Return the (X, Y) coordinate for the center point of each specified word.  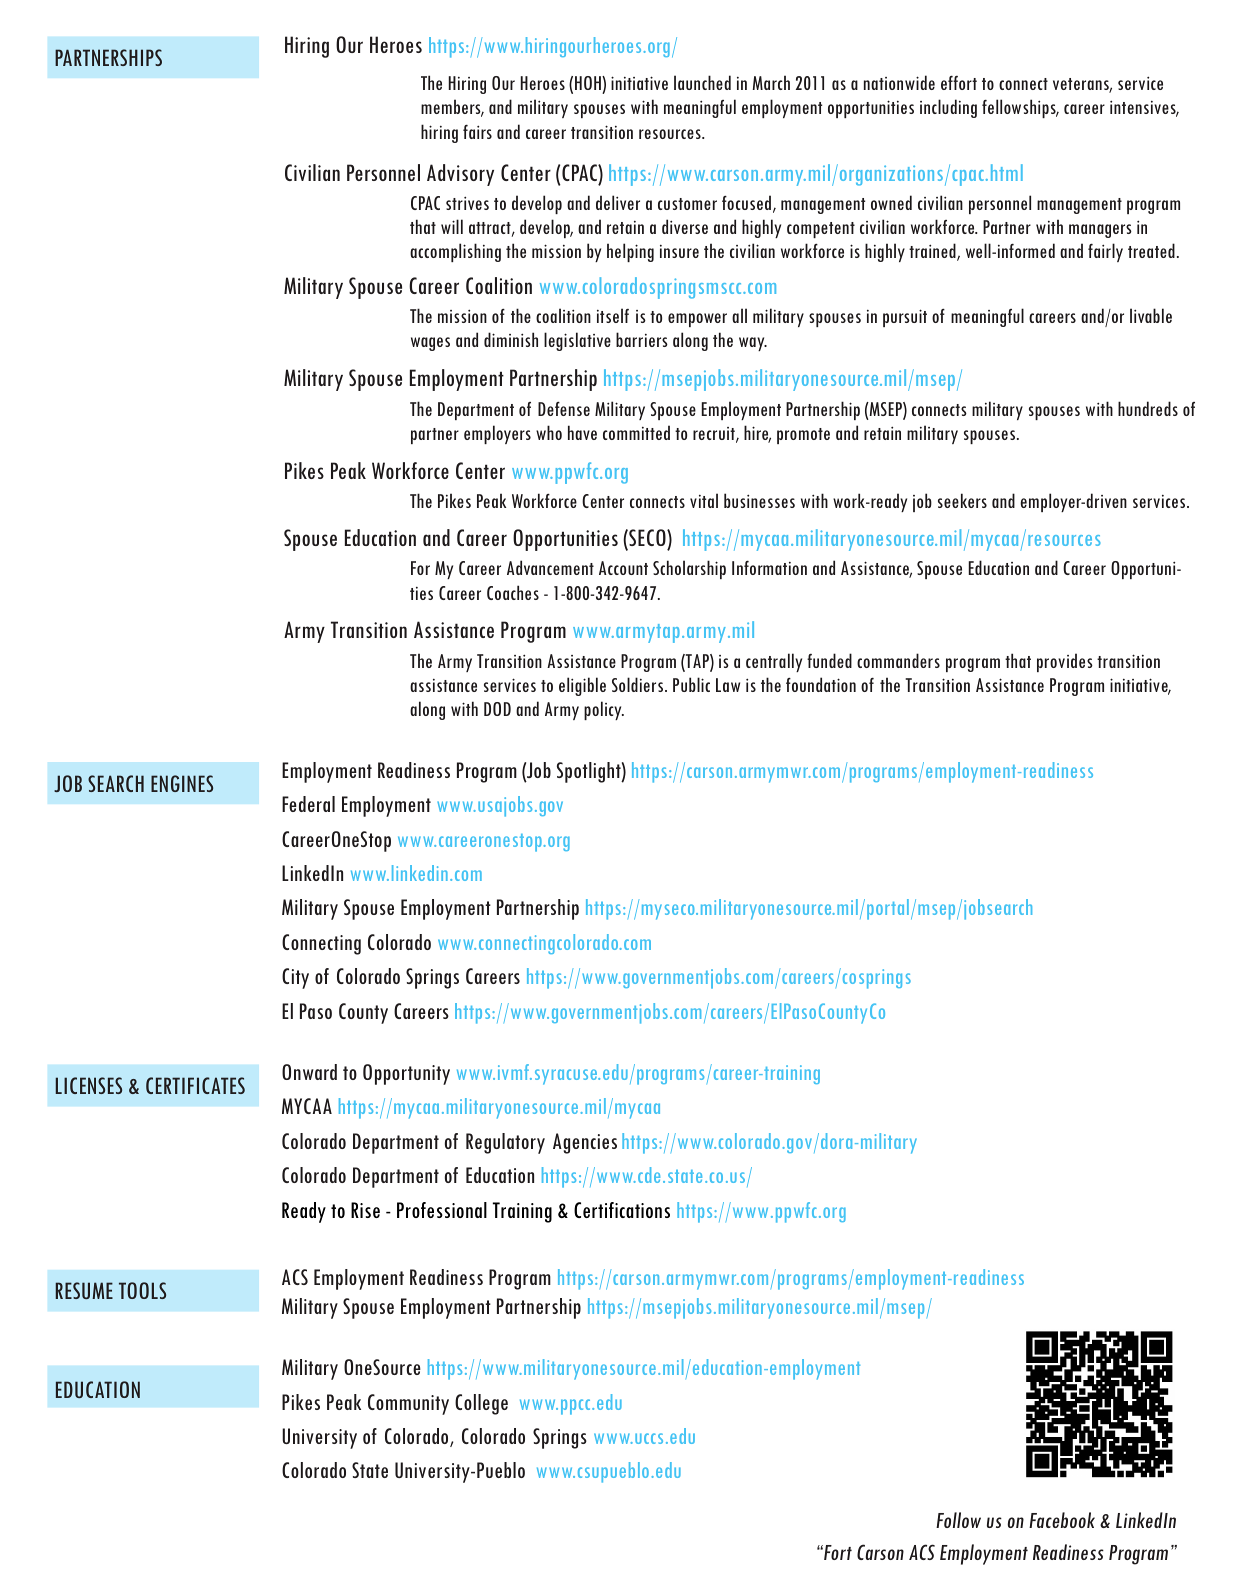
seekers (962, 500)
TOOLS (142, 1290)
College (481, 1404)
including (948, 108)
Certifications (622, 1210)
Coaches (513, 592)
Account (623, 568)
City (295, 978)
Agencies (585, 1143)
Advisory (460, 175)
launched (702, 82)
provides (1065, 662)
